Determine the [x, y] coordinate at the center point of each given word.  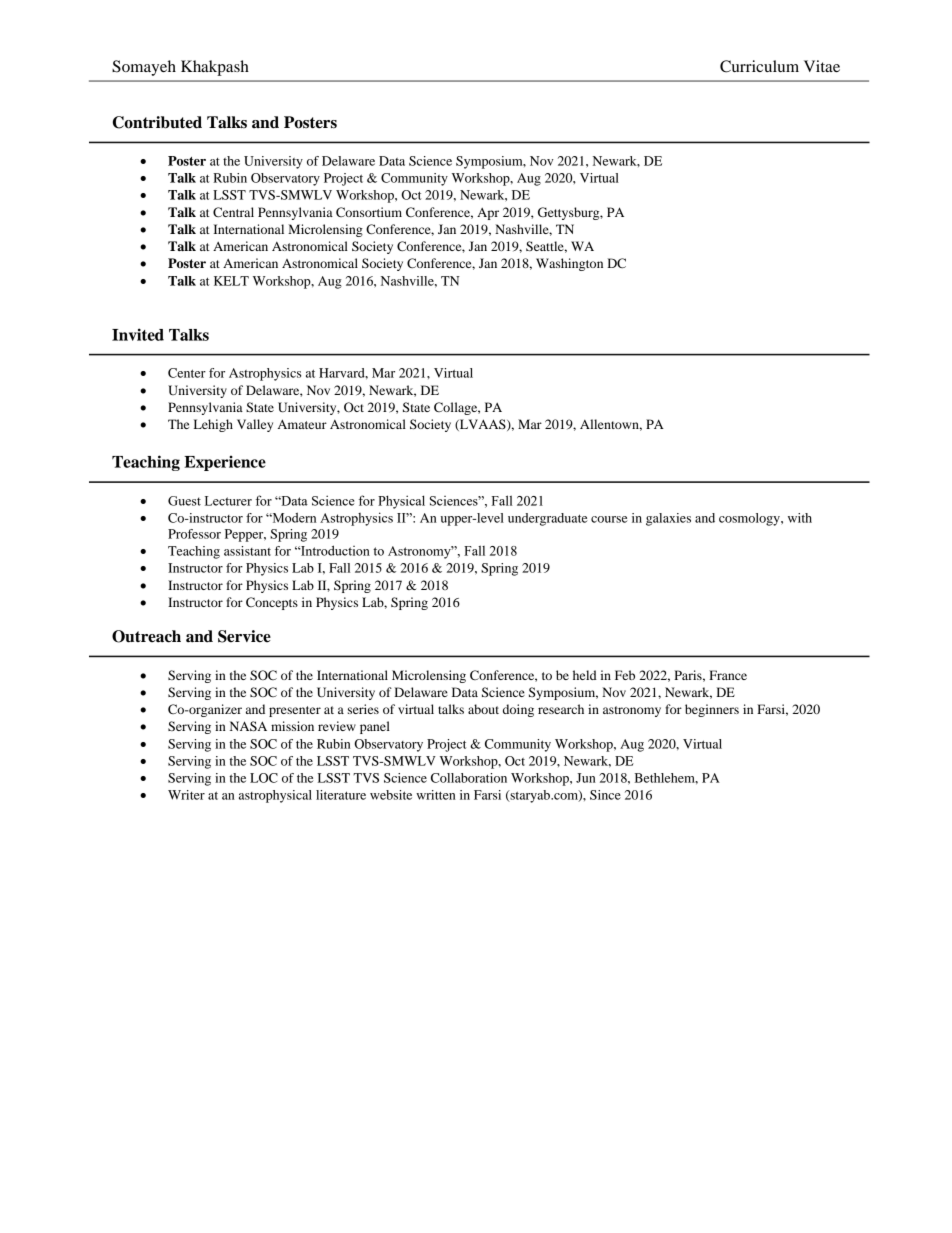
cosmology [750, 519]
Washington [569, 264]
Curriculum [759, 66]
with [800, 518]
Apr [488, 214]
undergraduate [548, 519]
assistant [247, 551]
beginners [712, 710]
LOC [264, 778]
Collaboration [469, 778]
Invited [138, 334]
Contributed [157, 122]
